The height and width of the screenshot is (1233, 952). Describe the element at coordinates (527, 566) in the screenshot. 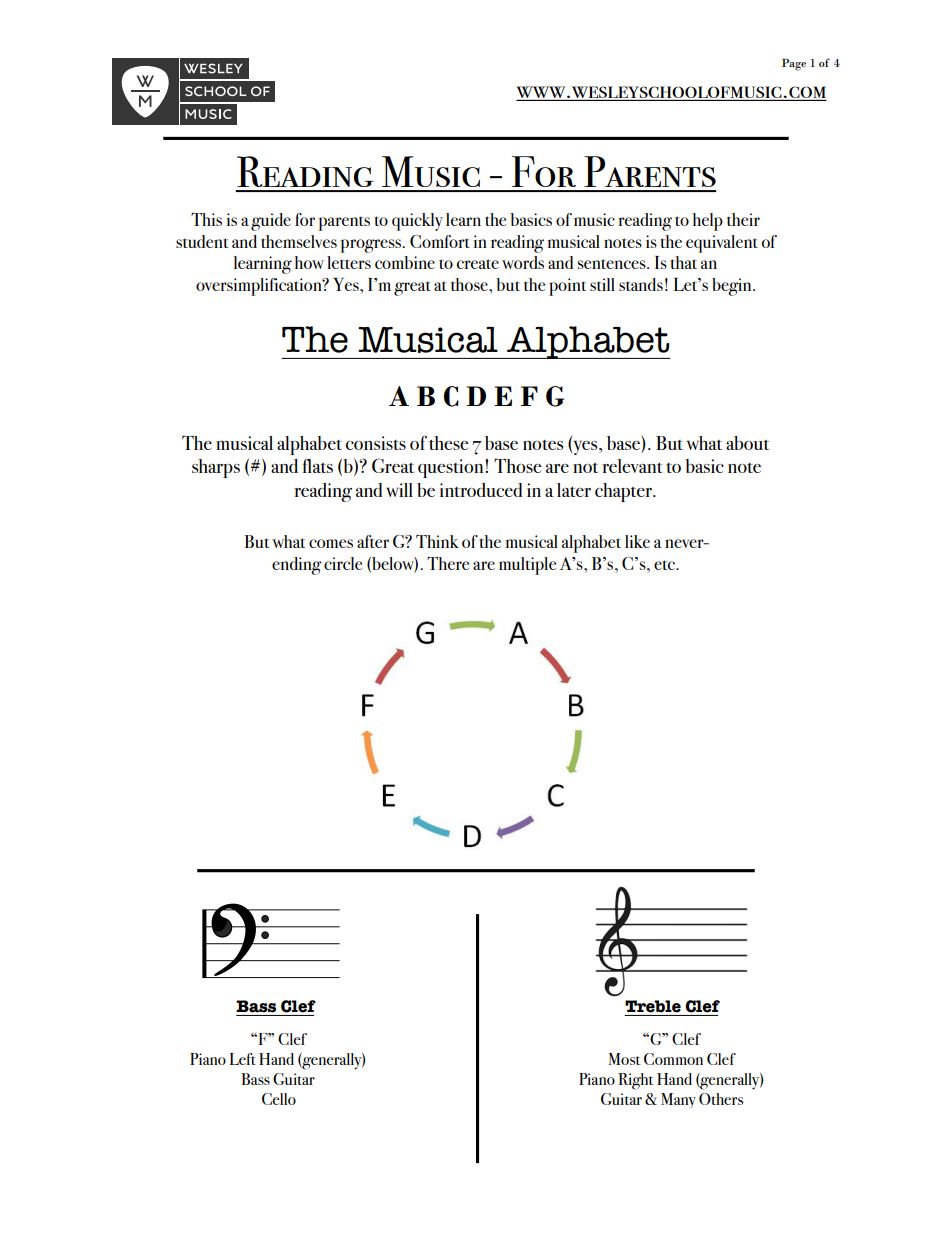

I see `multiple` at that location.
